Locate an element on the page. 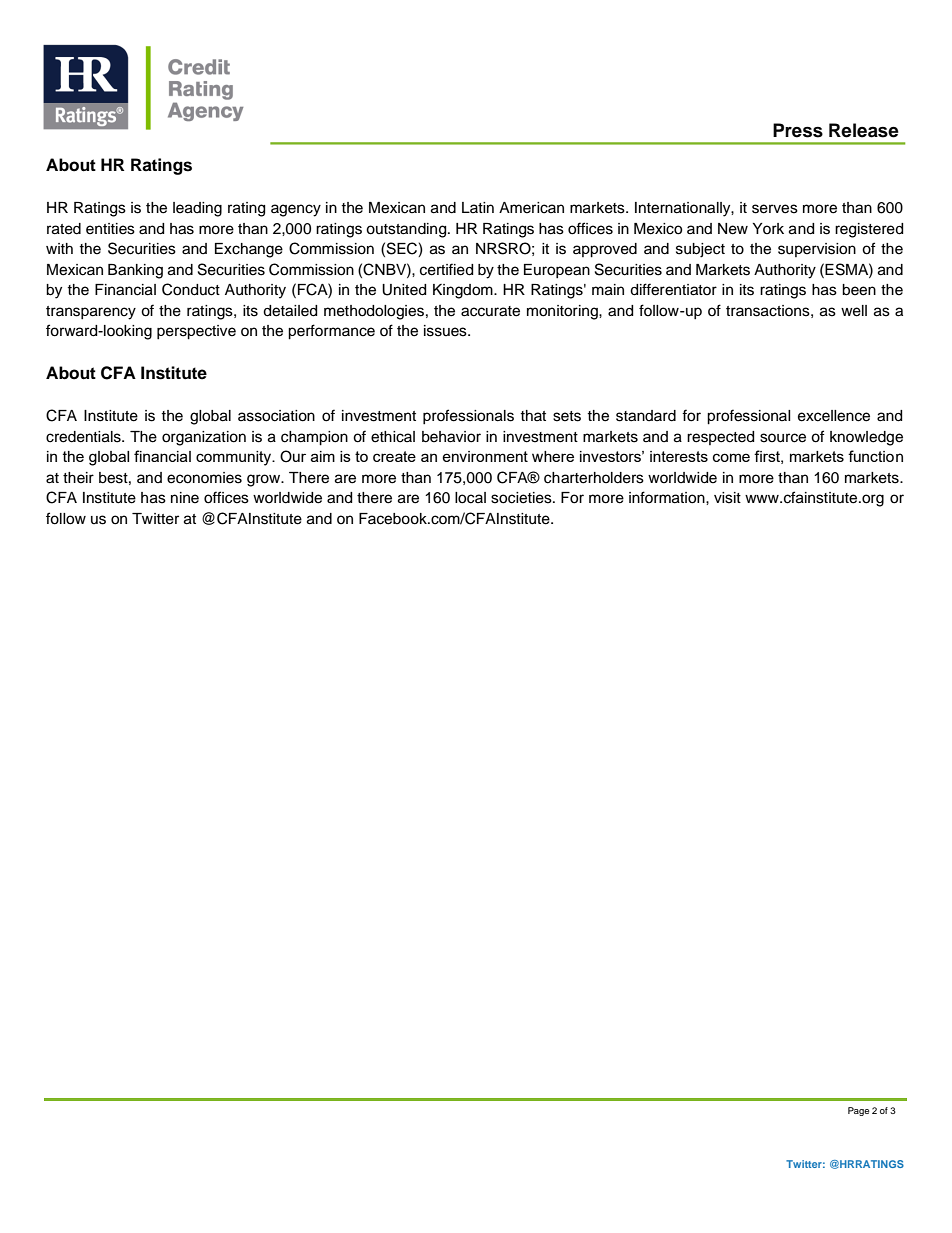 The image size is (952, 1233). local is located at coordinates (470, 498).
